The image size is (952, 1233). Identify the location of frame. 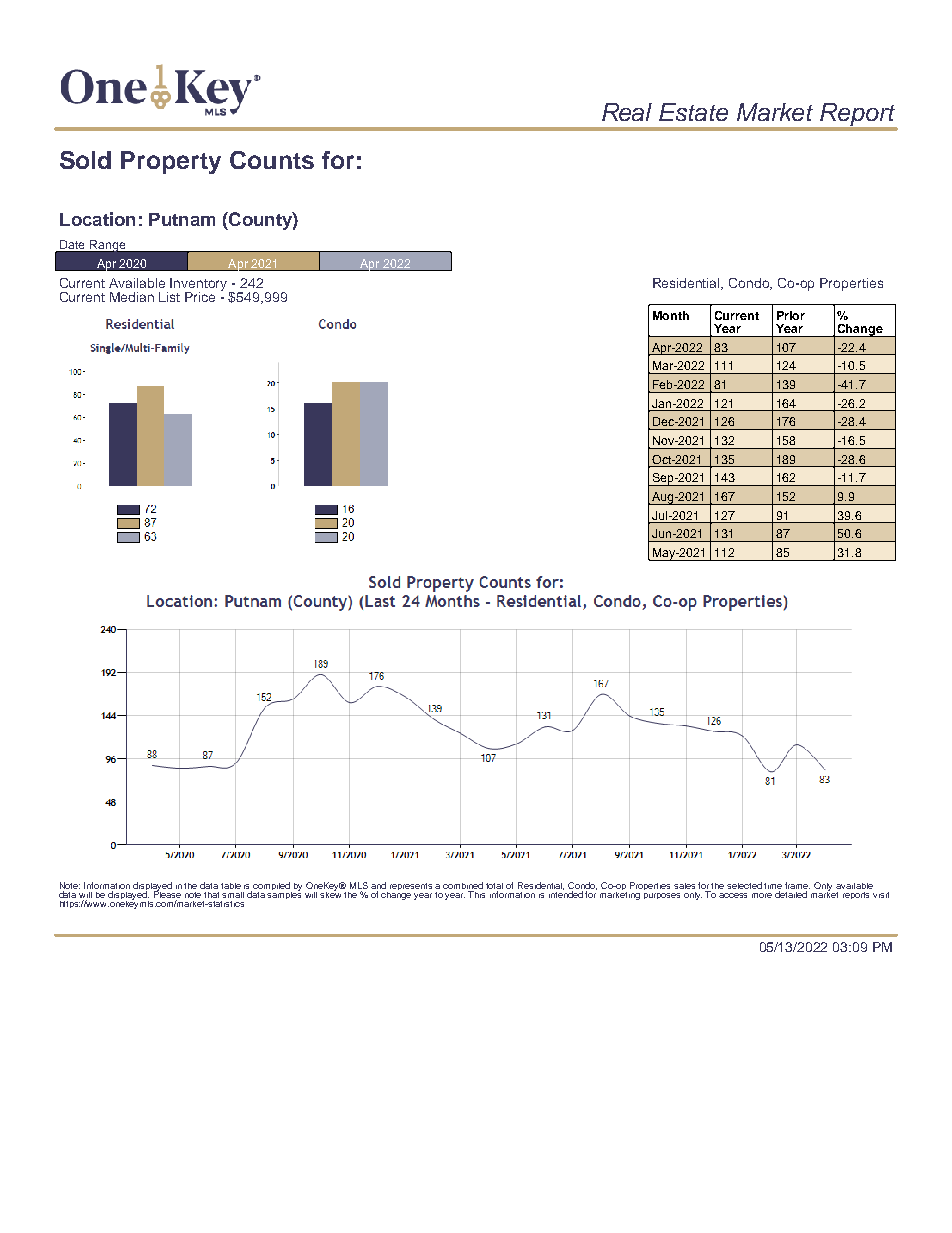
(797, 885).
